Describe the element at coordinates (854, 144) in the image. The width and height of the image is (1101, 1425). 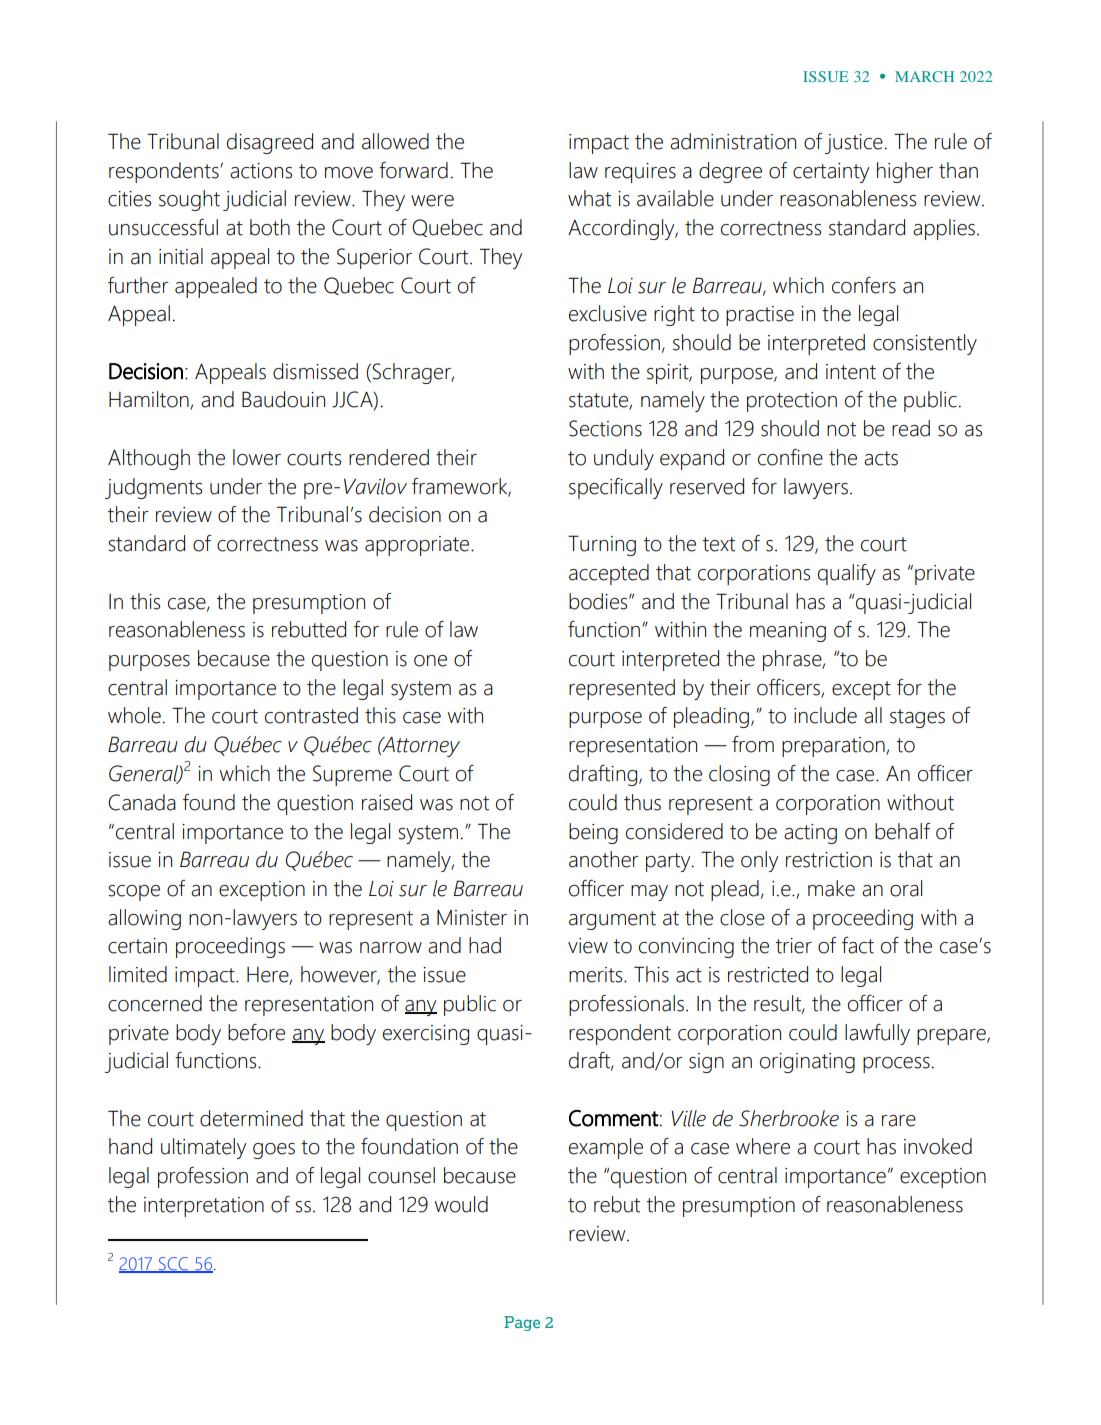
I see `justice` at that location.
